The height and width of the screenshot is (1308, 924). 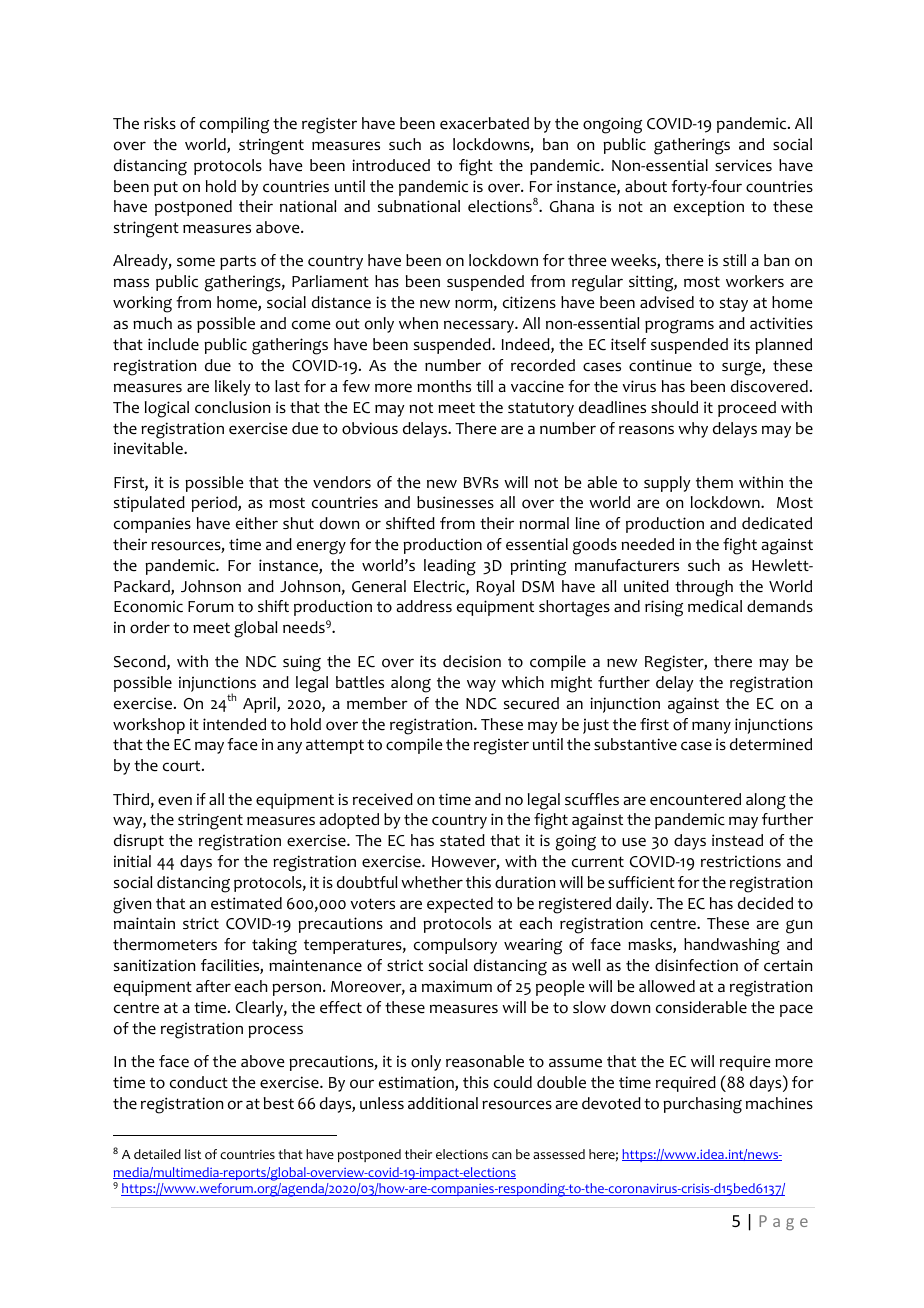 What do you see at coordinates (732, 946) in the screenshot?
I see `handwashing` at bounding box center [732, 946].
